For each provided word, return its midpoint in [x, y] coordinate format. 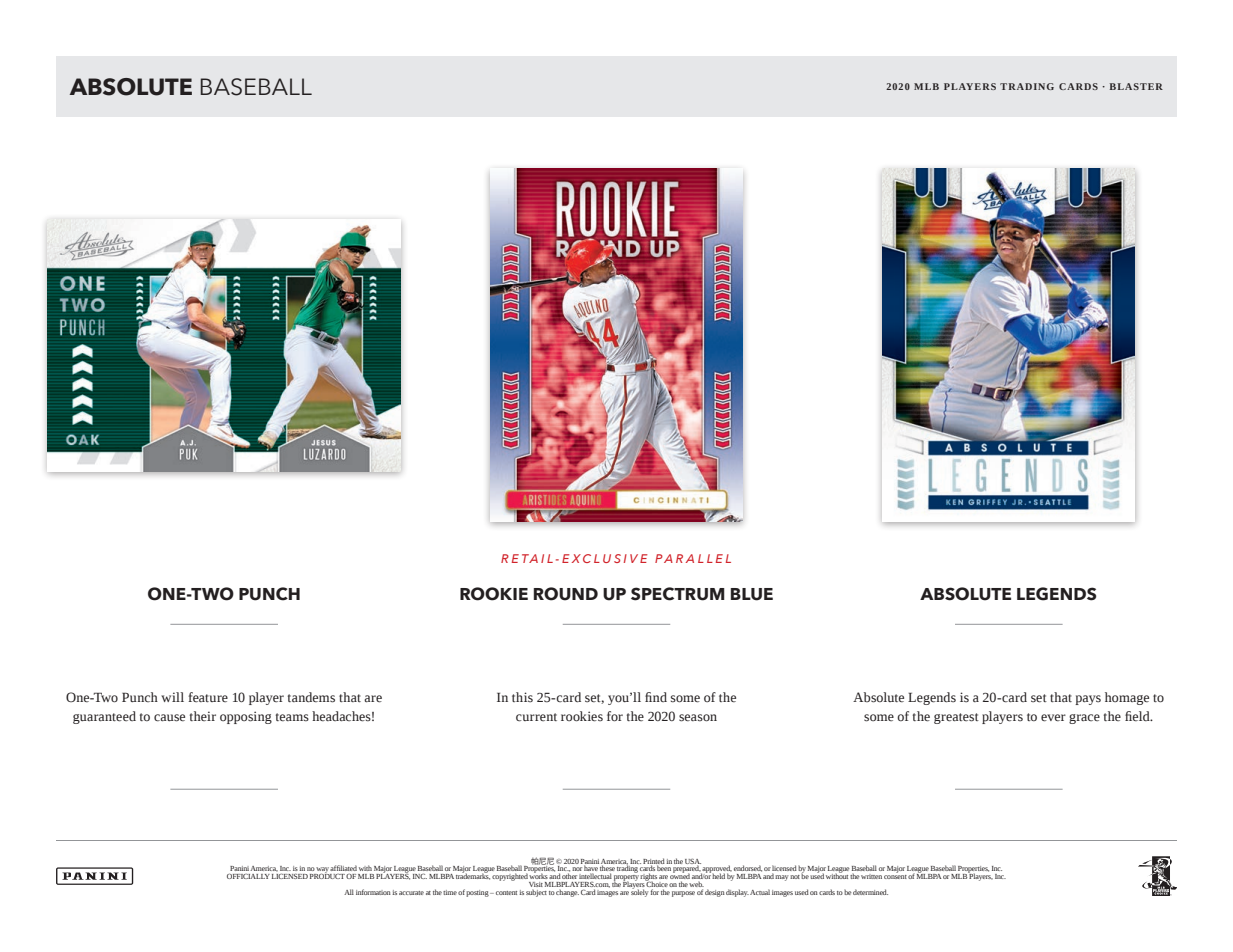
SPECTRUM [678, 594]
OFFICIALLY [248, 876]
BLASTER [1136, 86]
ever [1053, 718]
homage [1127, 698]
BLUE [752, 594]
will [172, 697]
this [522, 697]
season [698, 718]
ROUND [566, 594]
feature [208, 697]
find [656, 697]
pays [1088, 700]
